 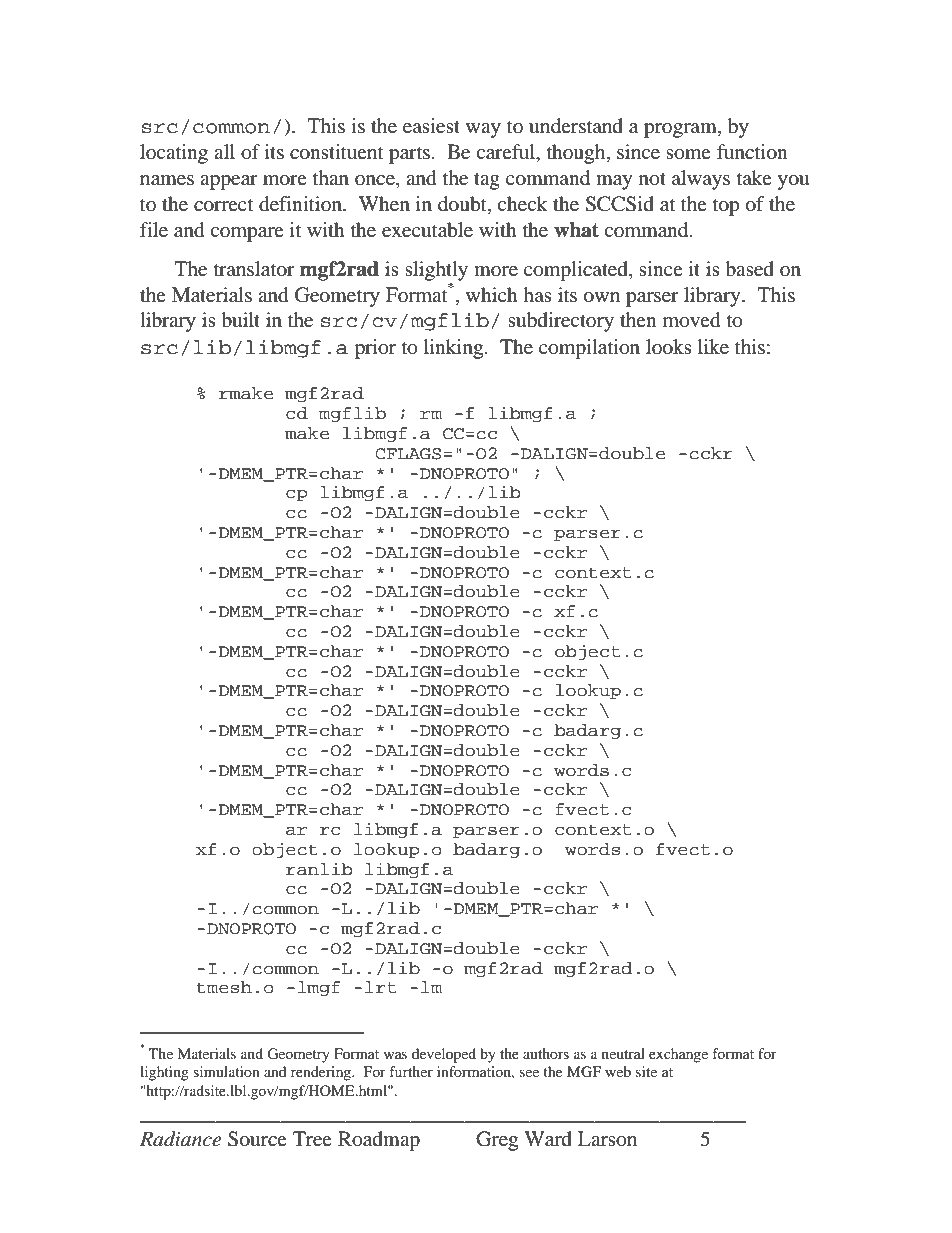 What do you see at coordinates (507, 153) in the image?
I see `careful` at bounding box center [507, 153].
